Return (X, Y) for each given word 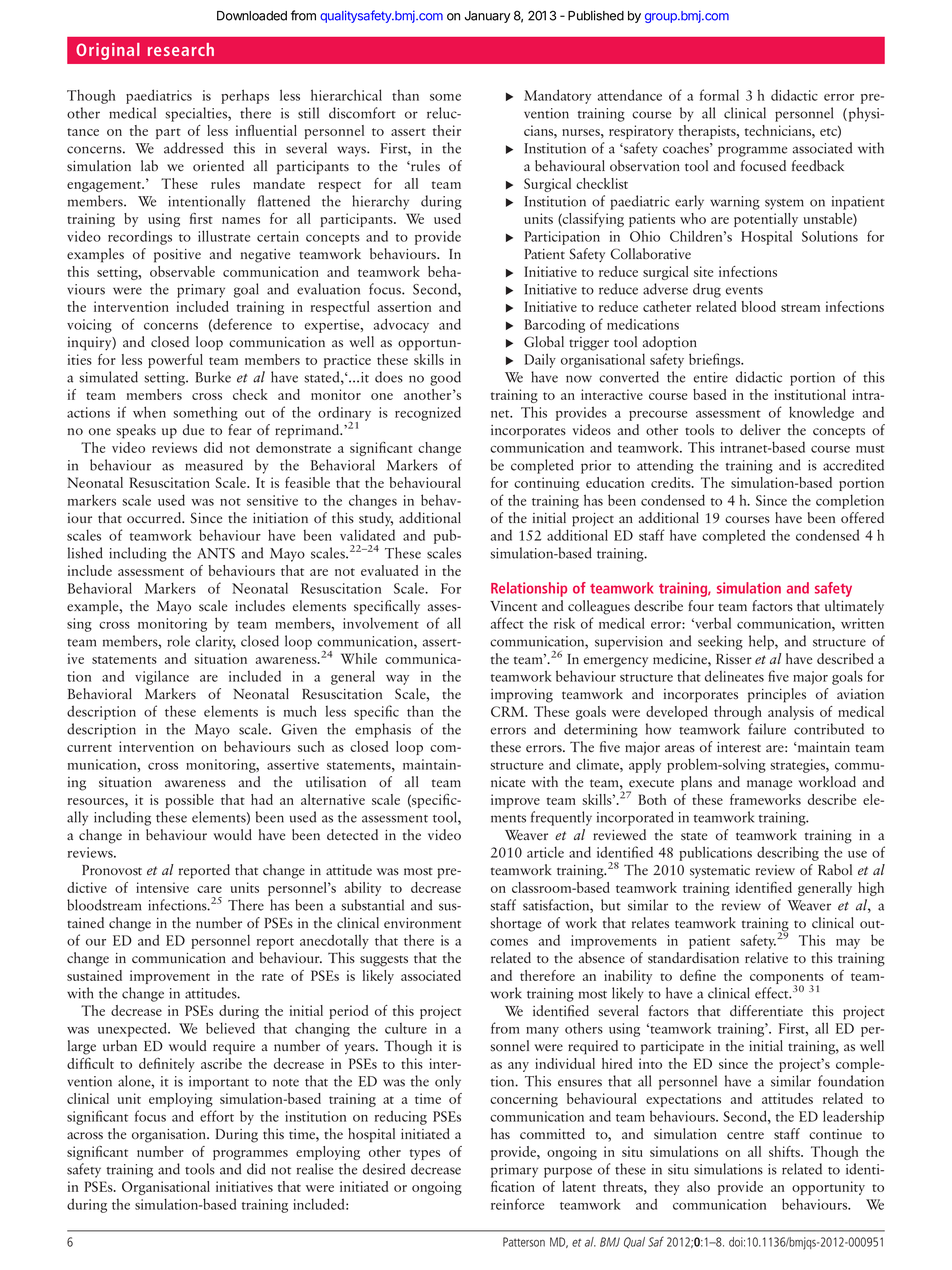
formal (719, 95)
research (181, 49)
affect (507, 623)
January (487, 17)
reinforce (517, 1204)
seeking (720, 642)
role (178, 641)
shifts (785, 1151)
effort (217, 1116)
